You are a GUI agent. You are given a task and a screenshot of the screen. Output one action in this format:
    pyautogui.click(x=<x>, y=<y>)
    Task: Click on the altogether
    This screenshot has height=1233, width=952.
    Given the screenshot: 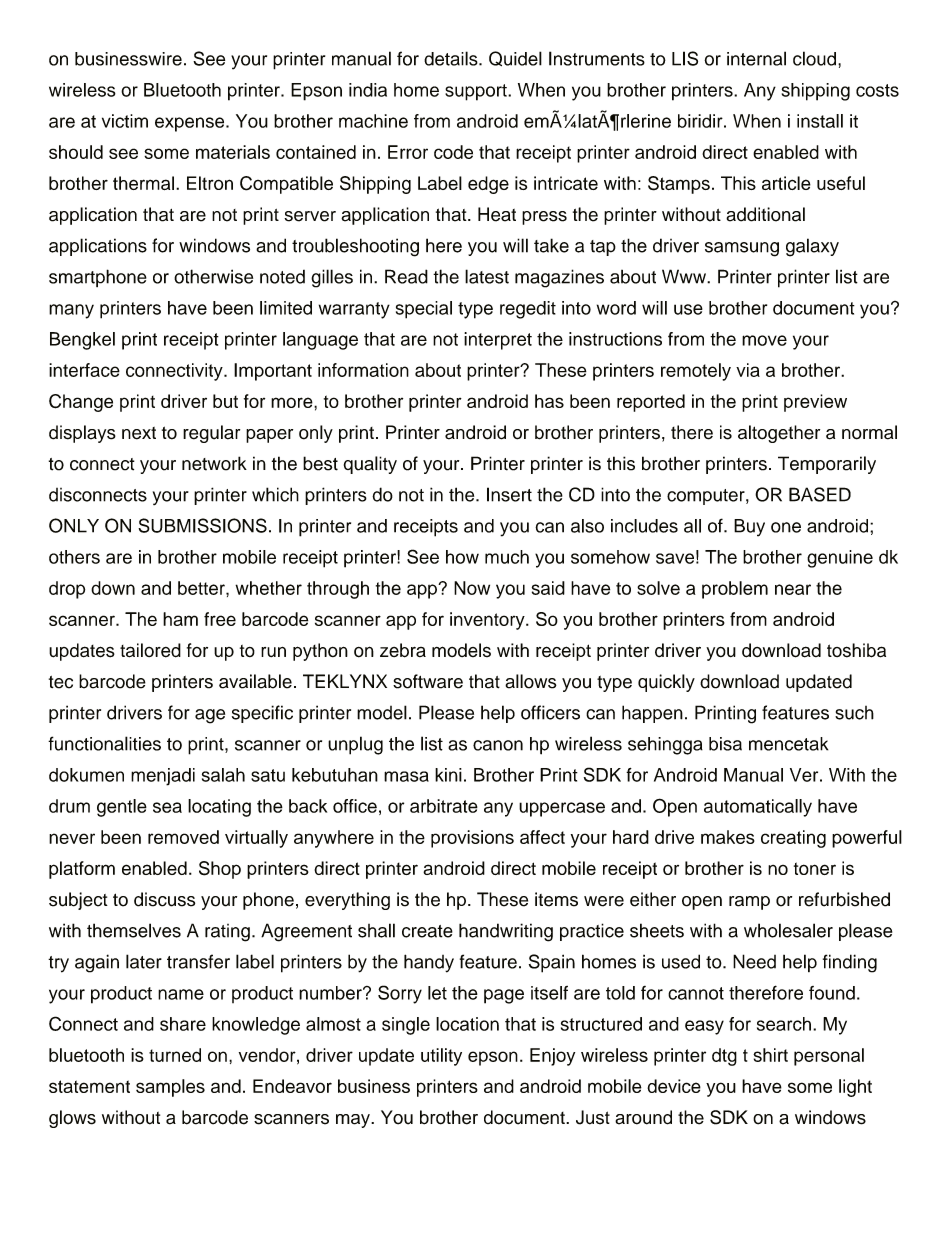 What is the action you would take?
    pyautogui.click(x=779, y=434)
